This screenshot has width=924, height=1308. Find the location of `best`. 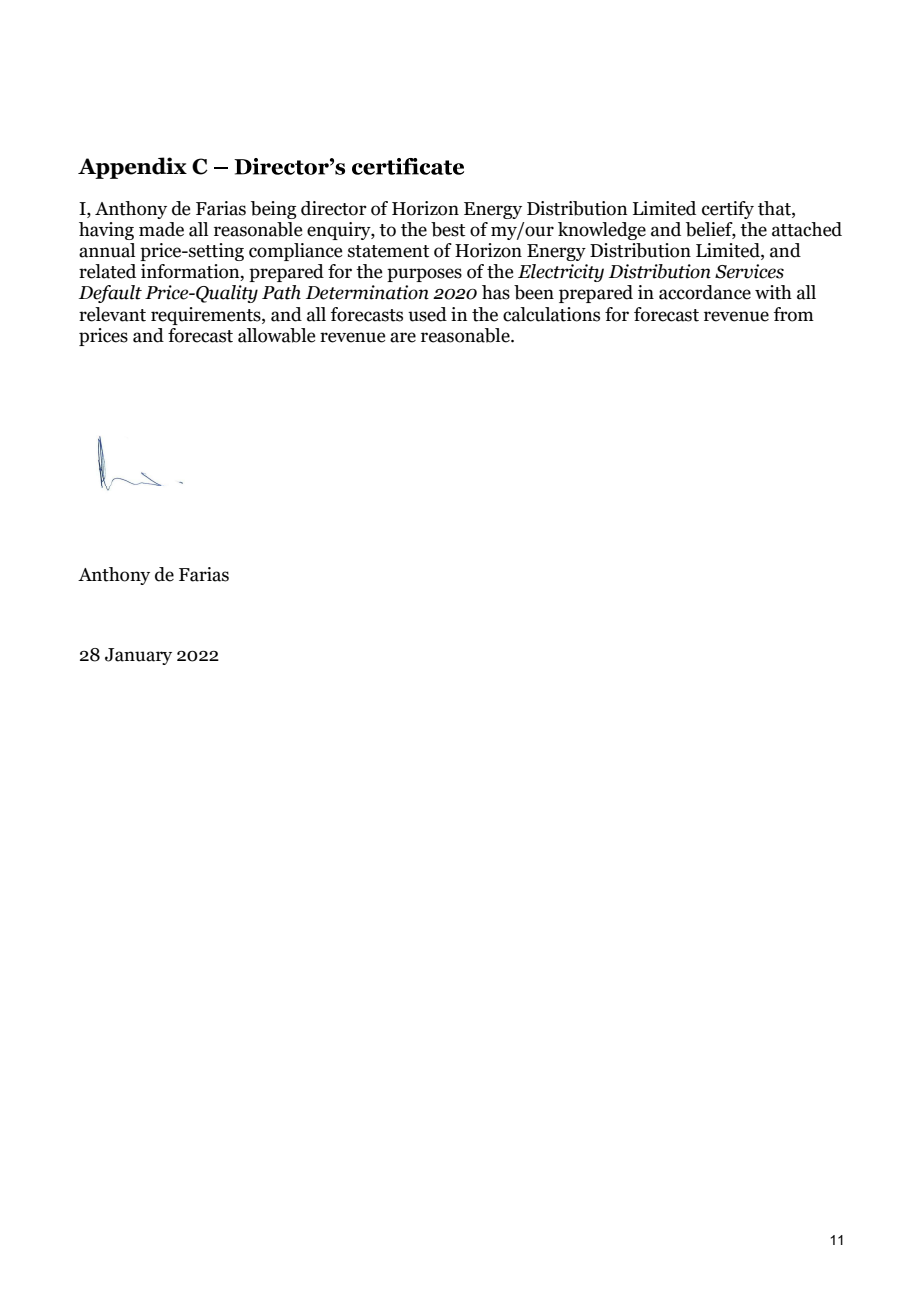

best is located at coordinates (448, 229).
